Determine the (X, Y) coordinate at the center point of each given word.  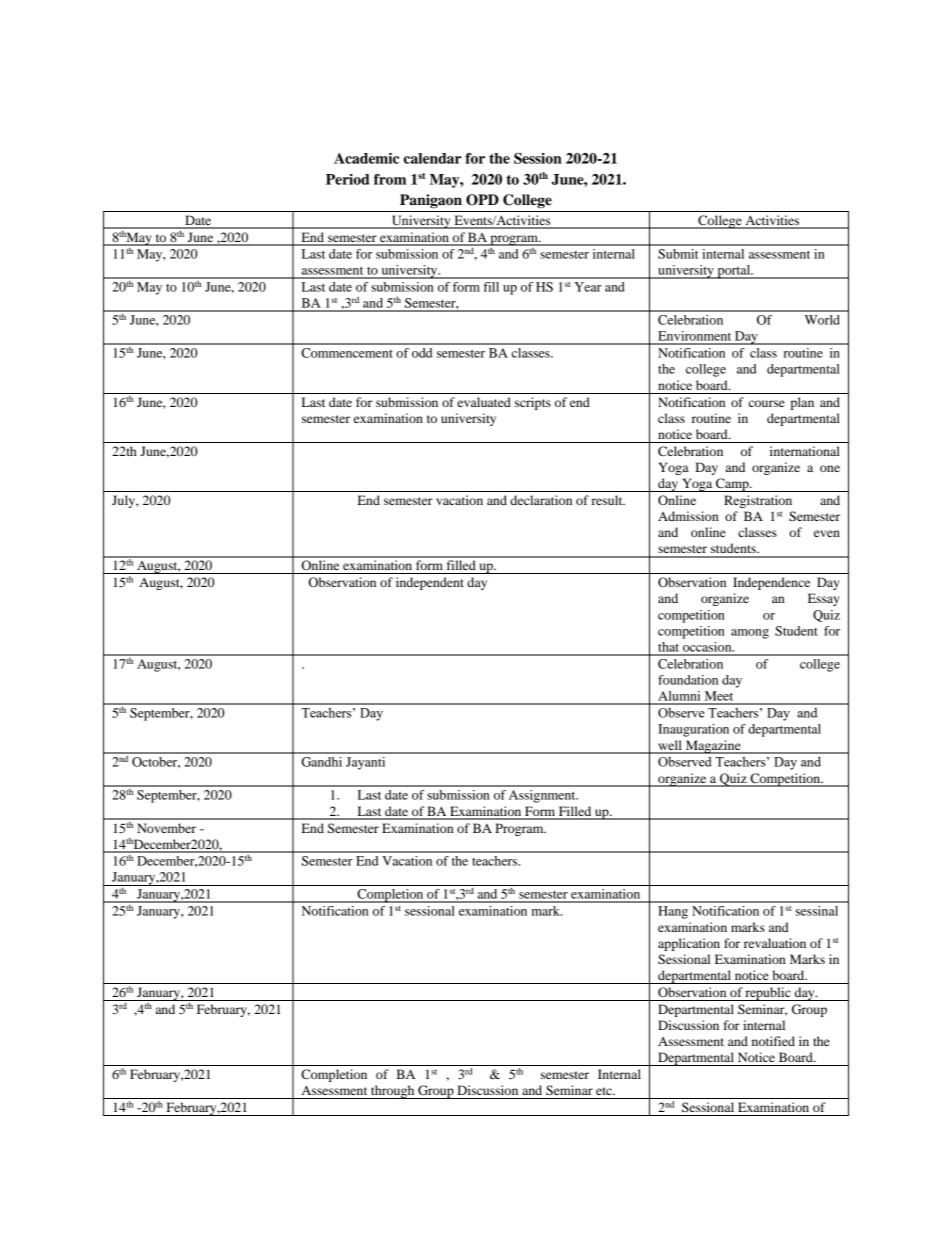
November (166, 828)
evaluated (484, 402)
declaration (541, 500)
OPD (482, 200)
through (393, 1092)
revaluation (775, 943)
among (750, 634)
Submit (678, 254)
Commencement (347, 353)
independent (430, 583)
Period (347, 179)
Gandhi (321, 762)
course (767, 403)
